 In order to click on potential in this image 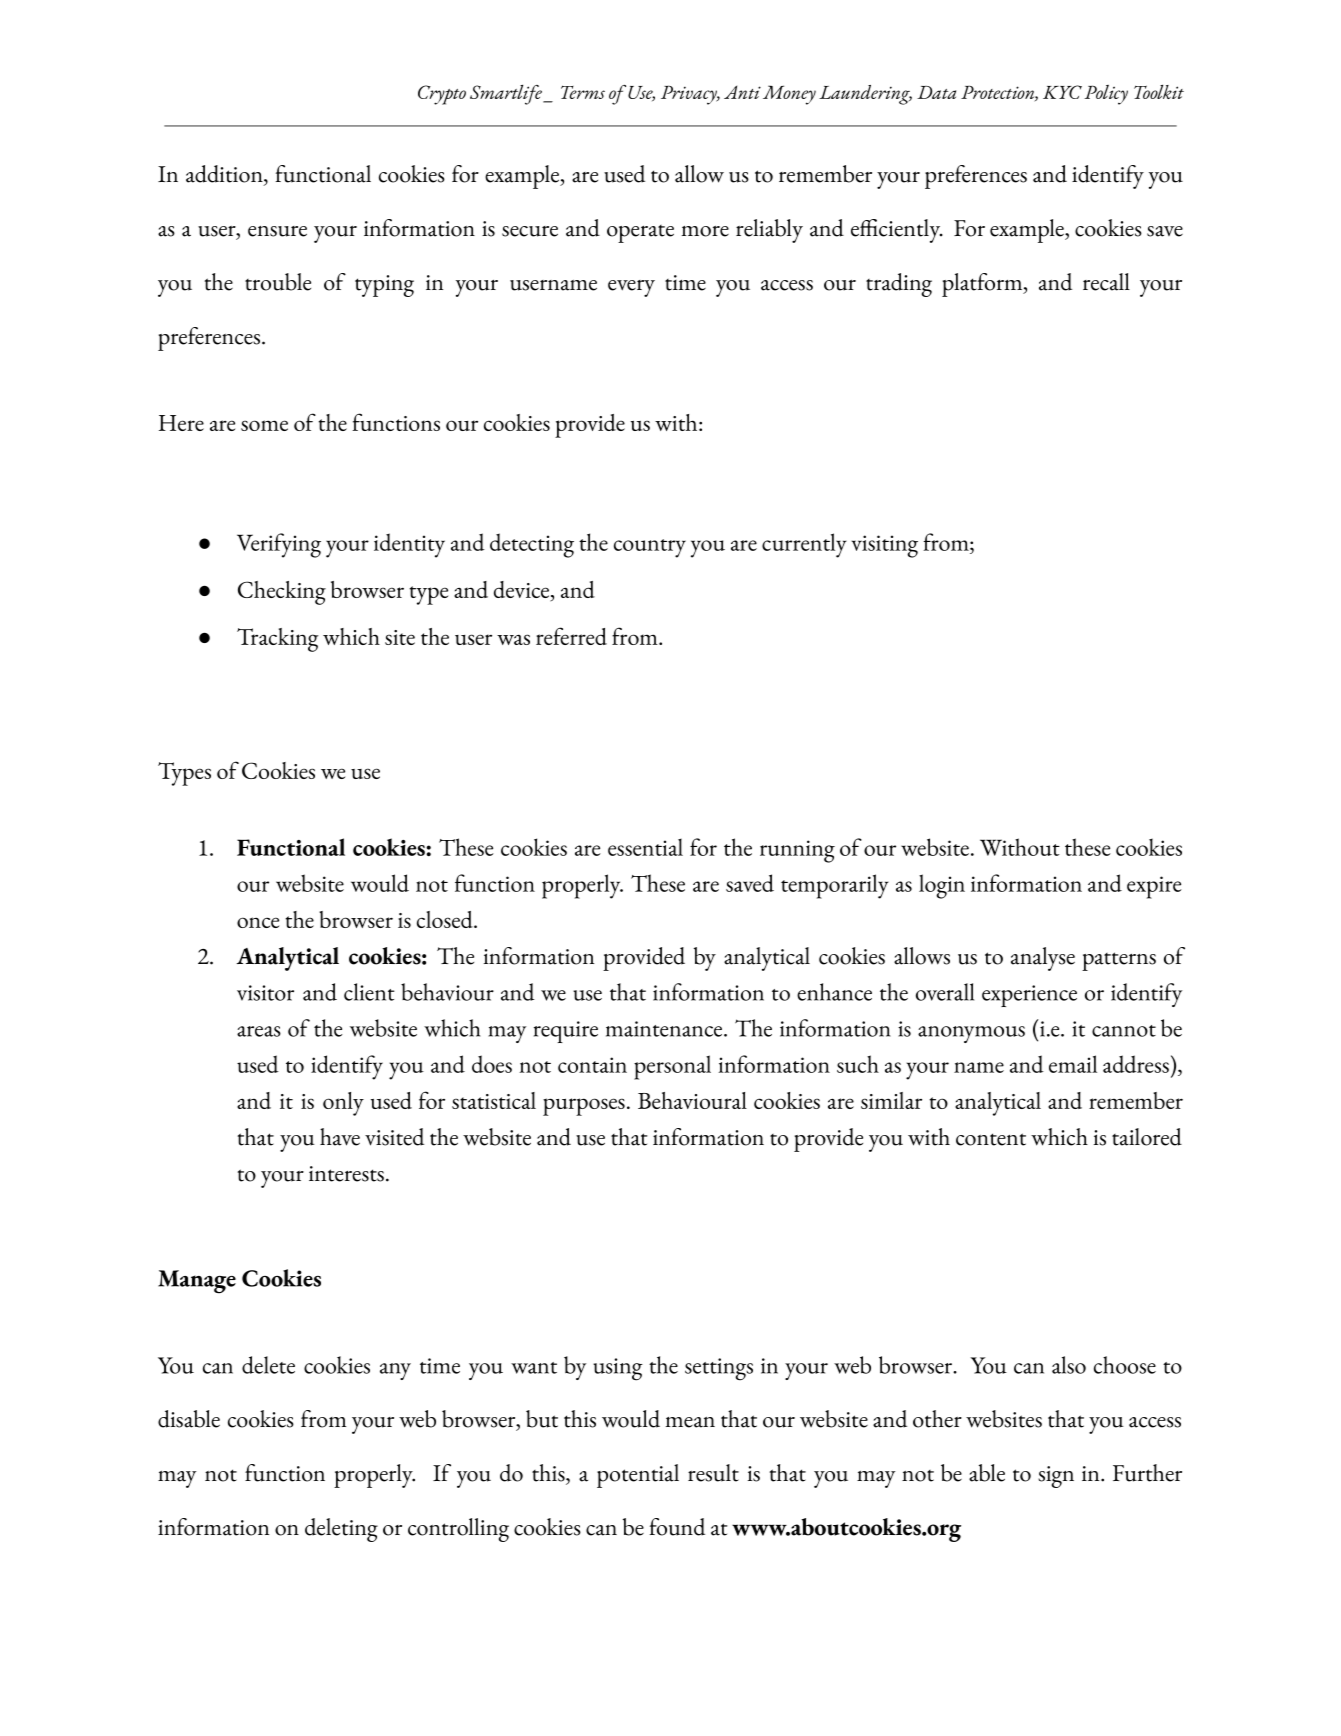, I will do `click(638, 1476)`.
